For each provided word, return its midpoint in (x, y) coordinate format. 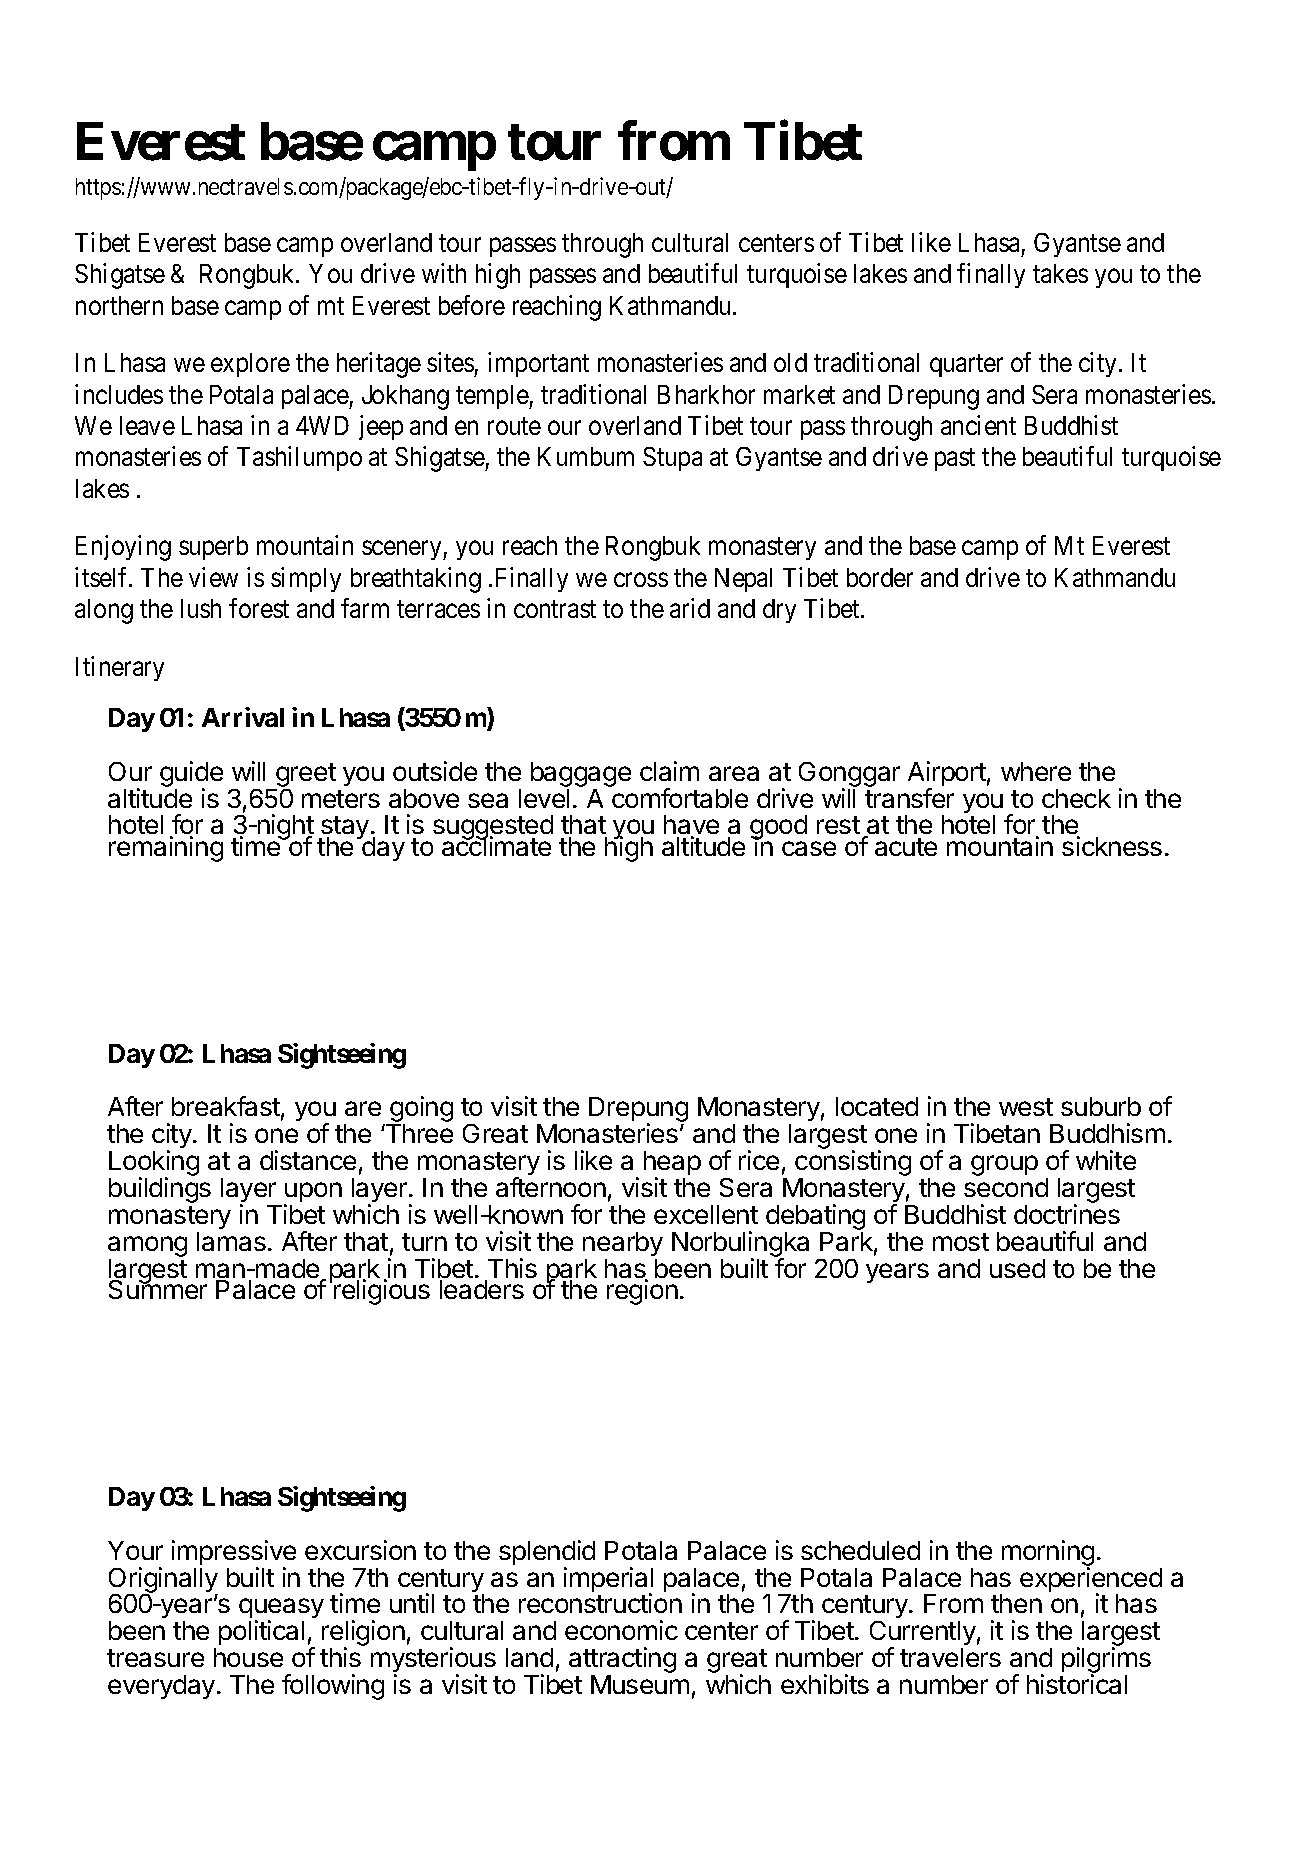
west (1026, 1107)
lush (201, 608)
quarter (966, 366)
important (538, 364)
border (880, 577)
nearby (623, 1244)
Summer (158, 1288)
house (248, 1657)
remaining (166, 849)
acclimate (496, 845)
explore (250, 365)
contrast (555, 609)
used (1017, 1268)
